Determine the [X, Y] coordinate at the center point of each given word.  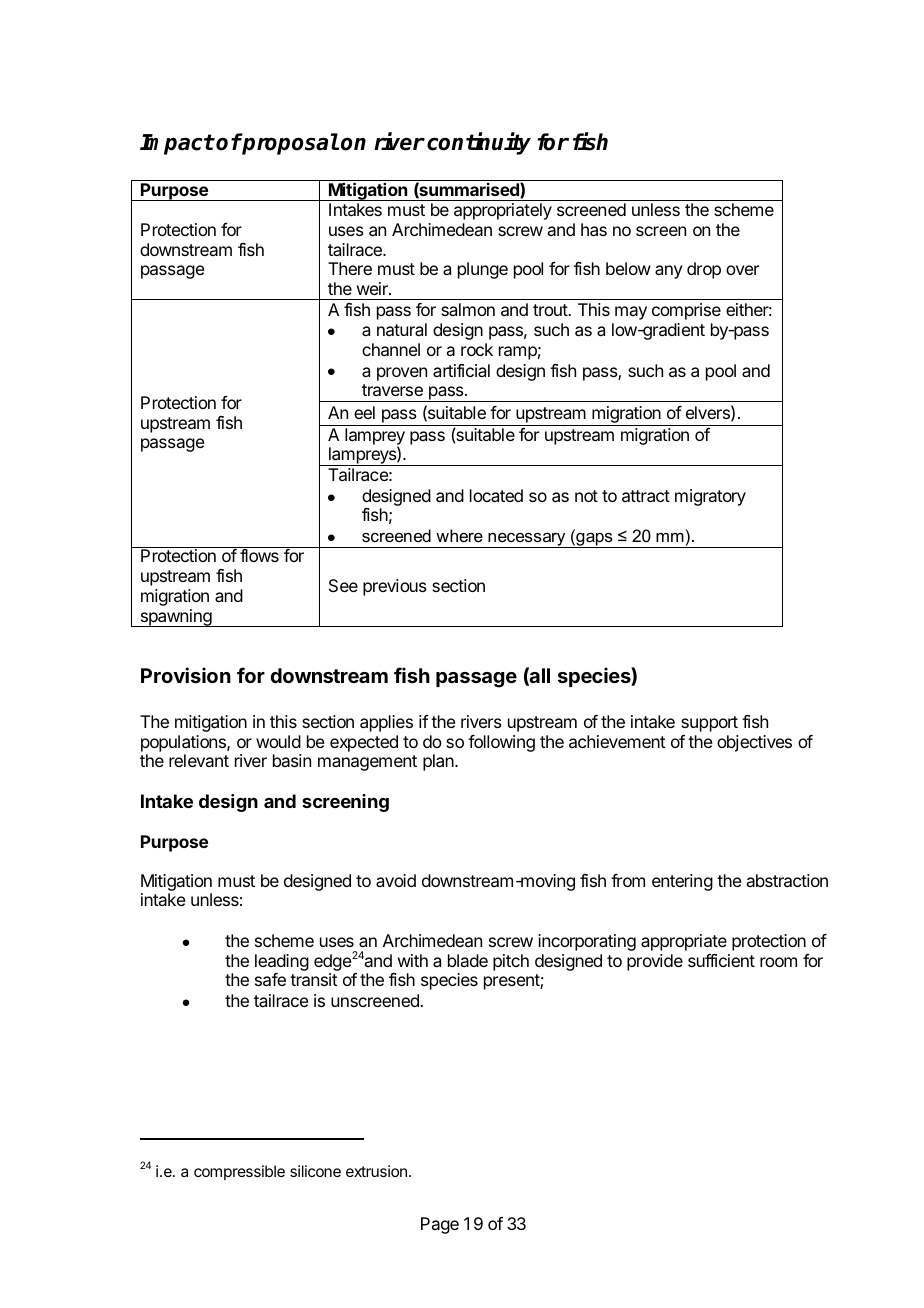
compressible [239, 1172]
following [501, 743]
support [709, 724]
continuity [479, 143]
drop [704, 270]
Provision [186, 675]
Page [440, 1225]
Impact [177, 144]
